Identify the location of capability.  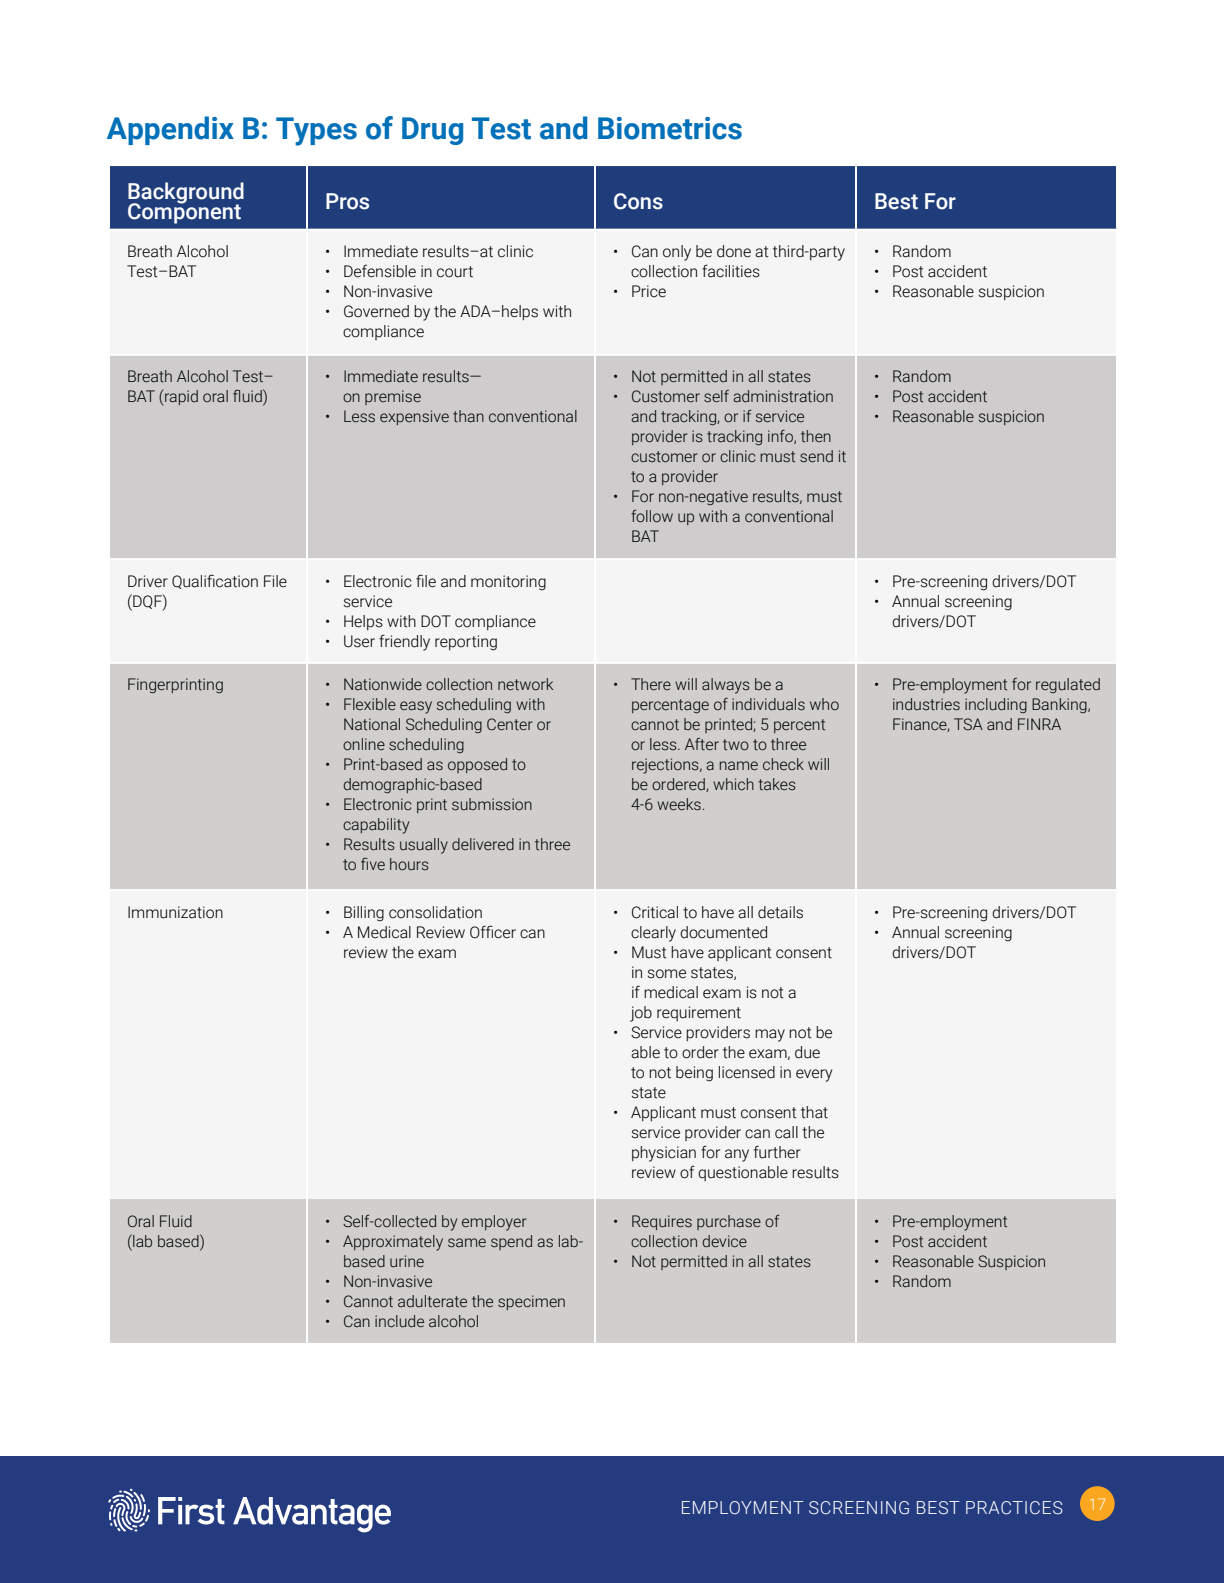
(376, 826).
